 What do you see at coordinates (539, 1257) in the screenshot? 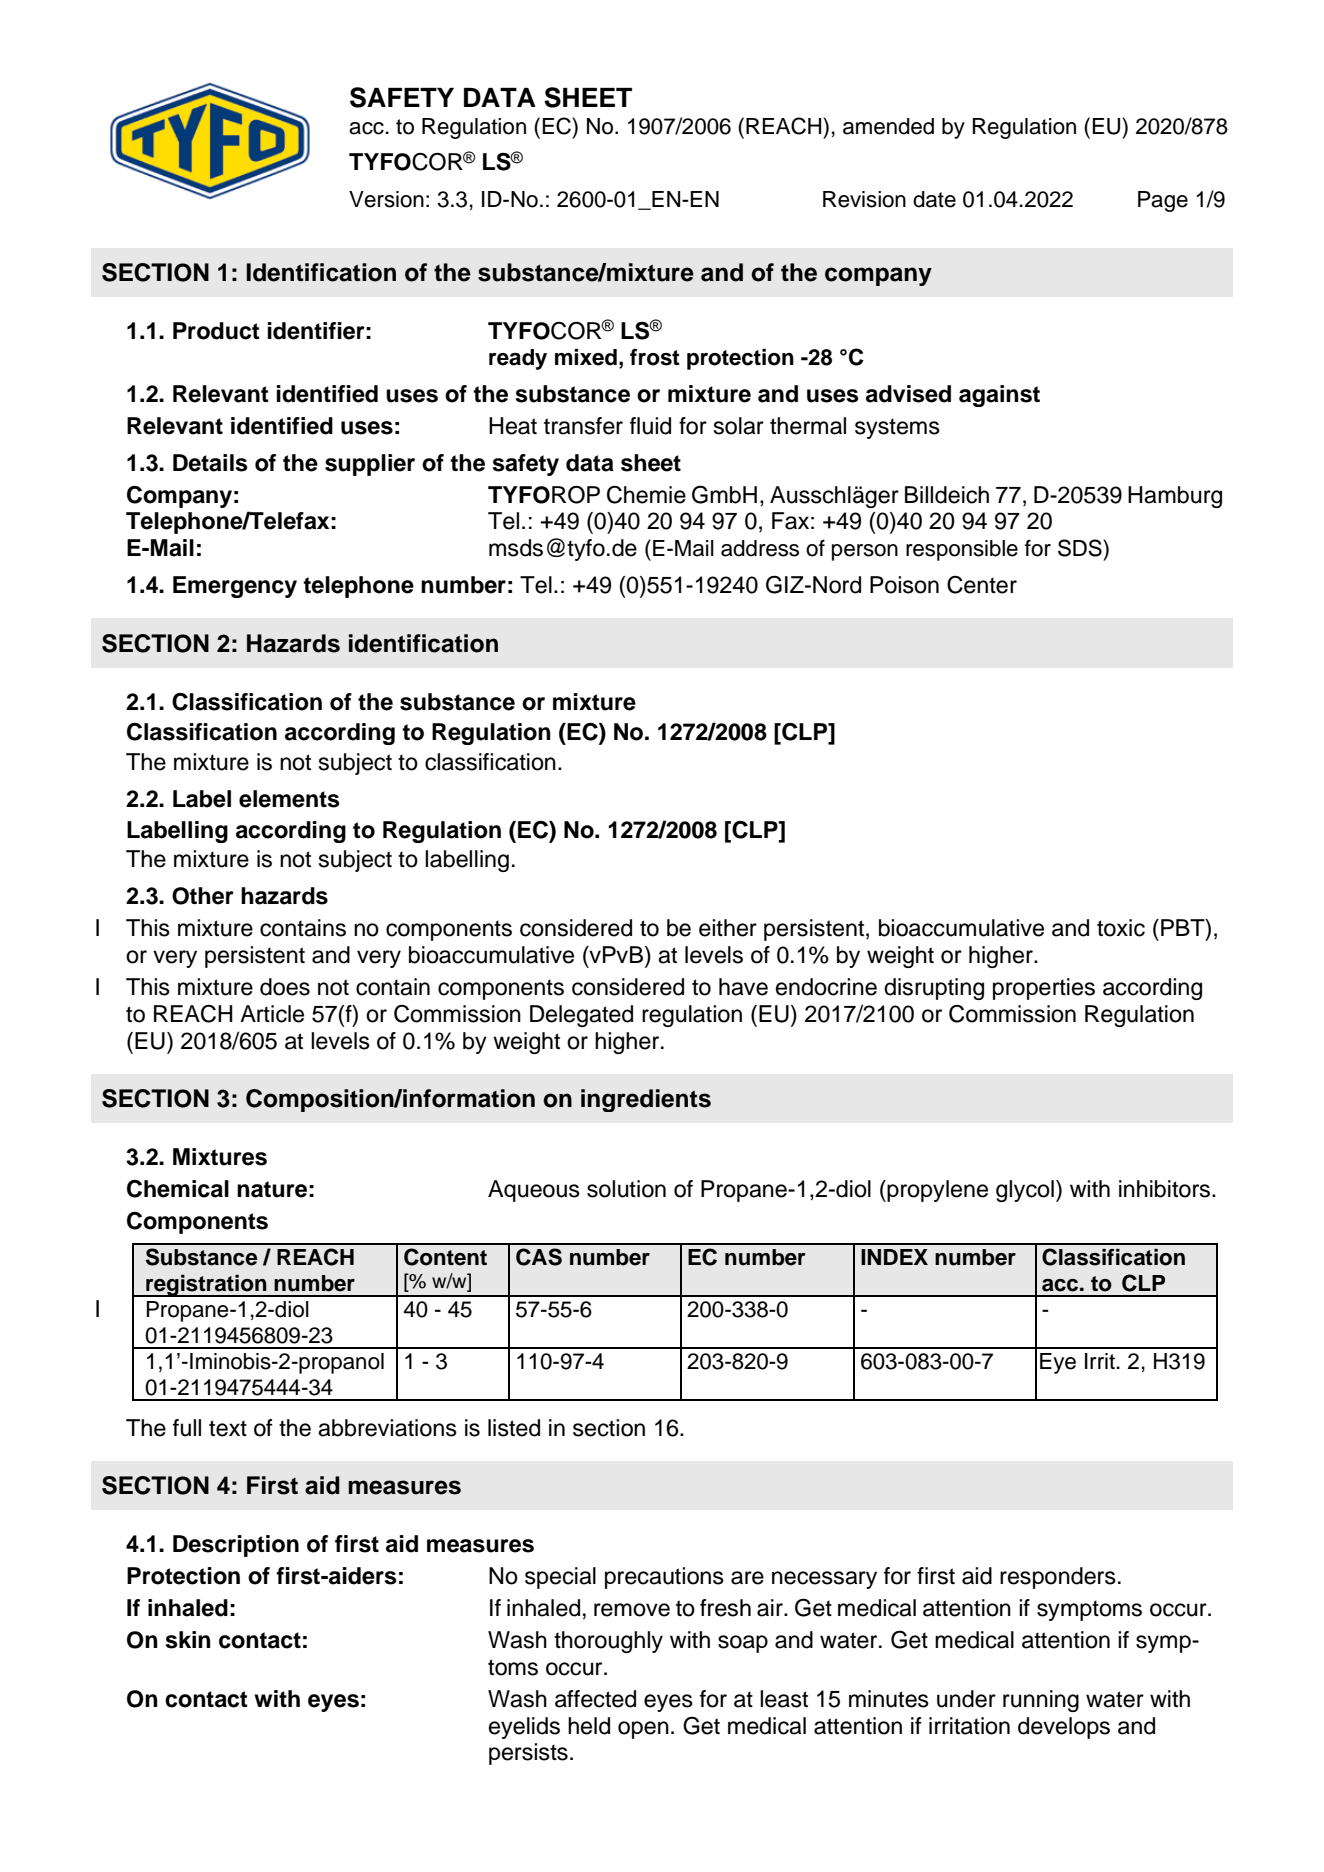
I see `CAS` at bounding box center [539, 1257].
